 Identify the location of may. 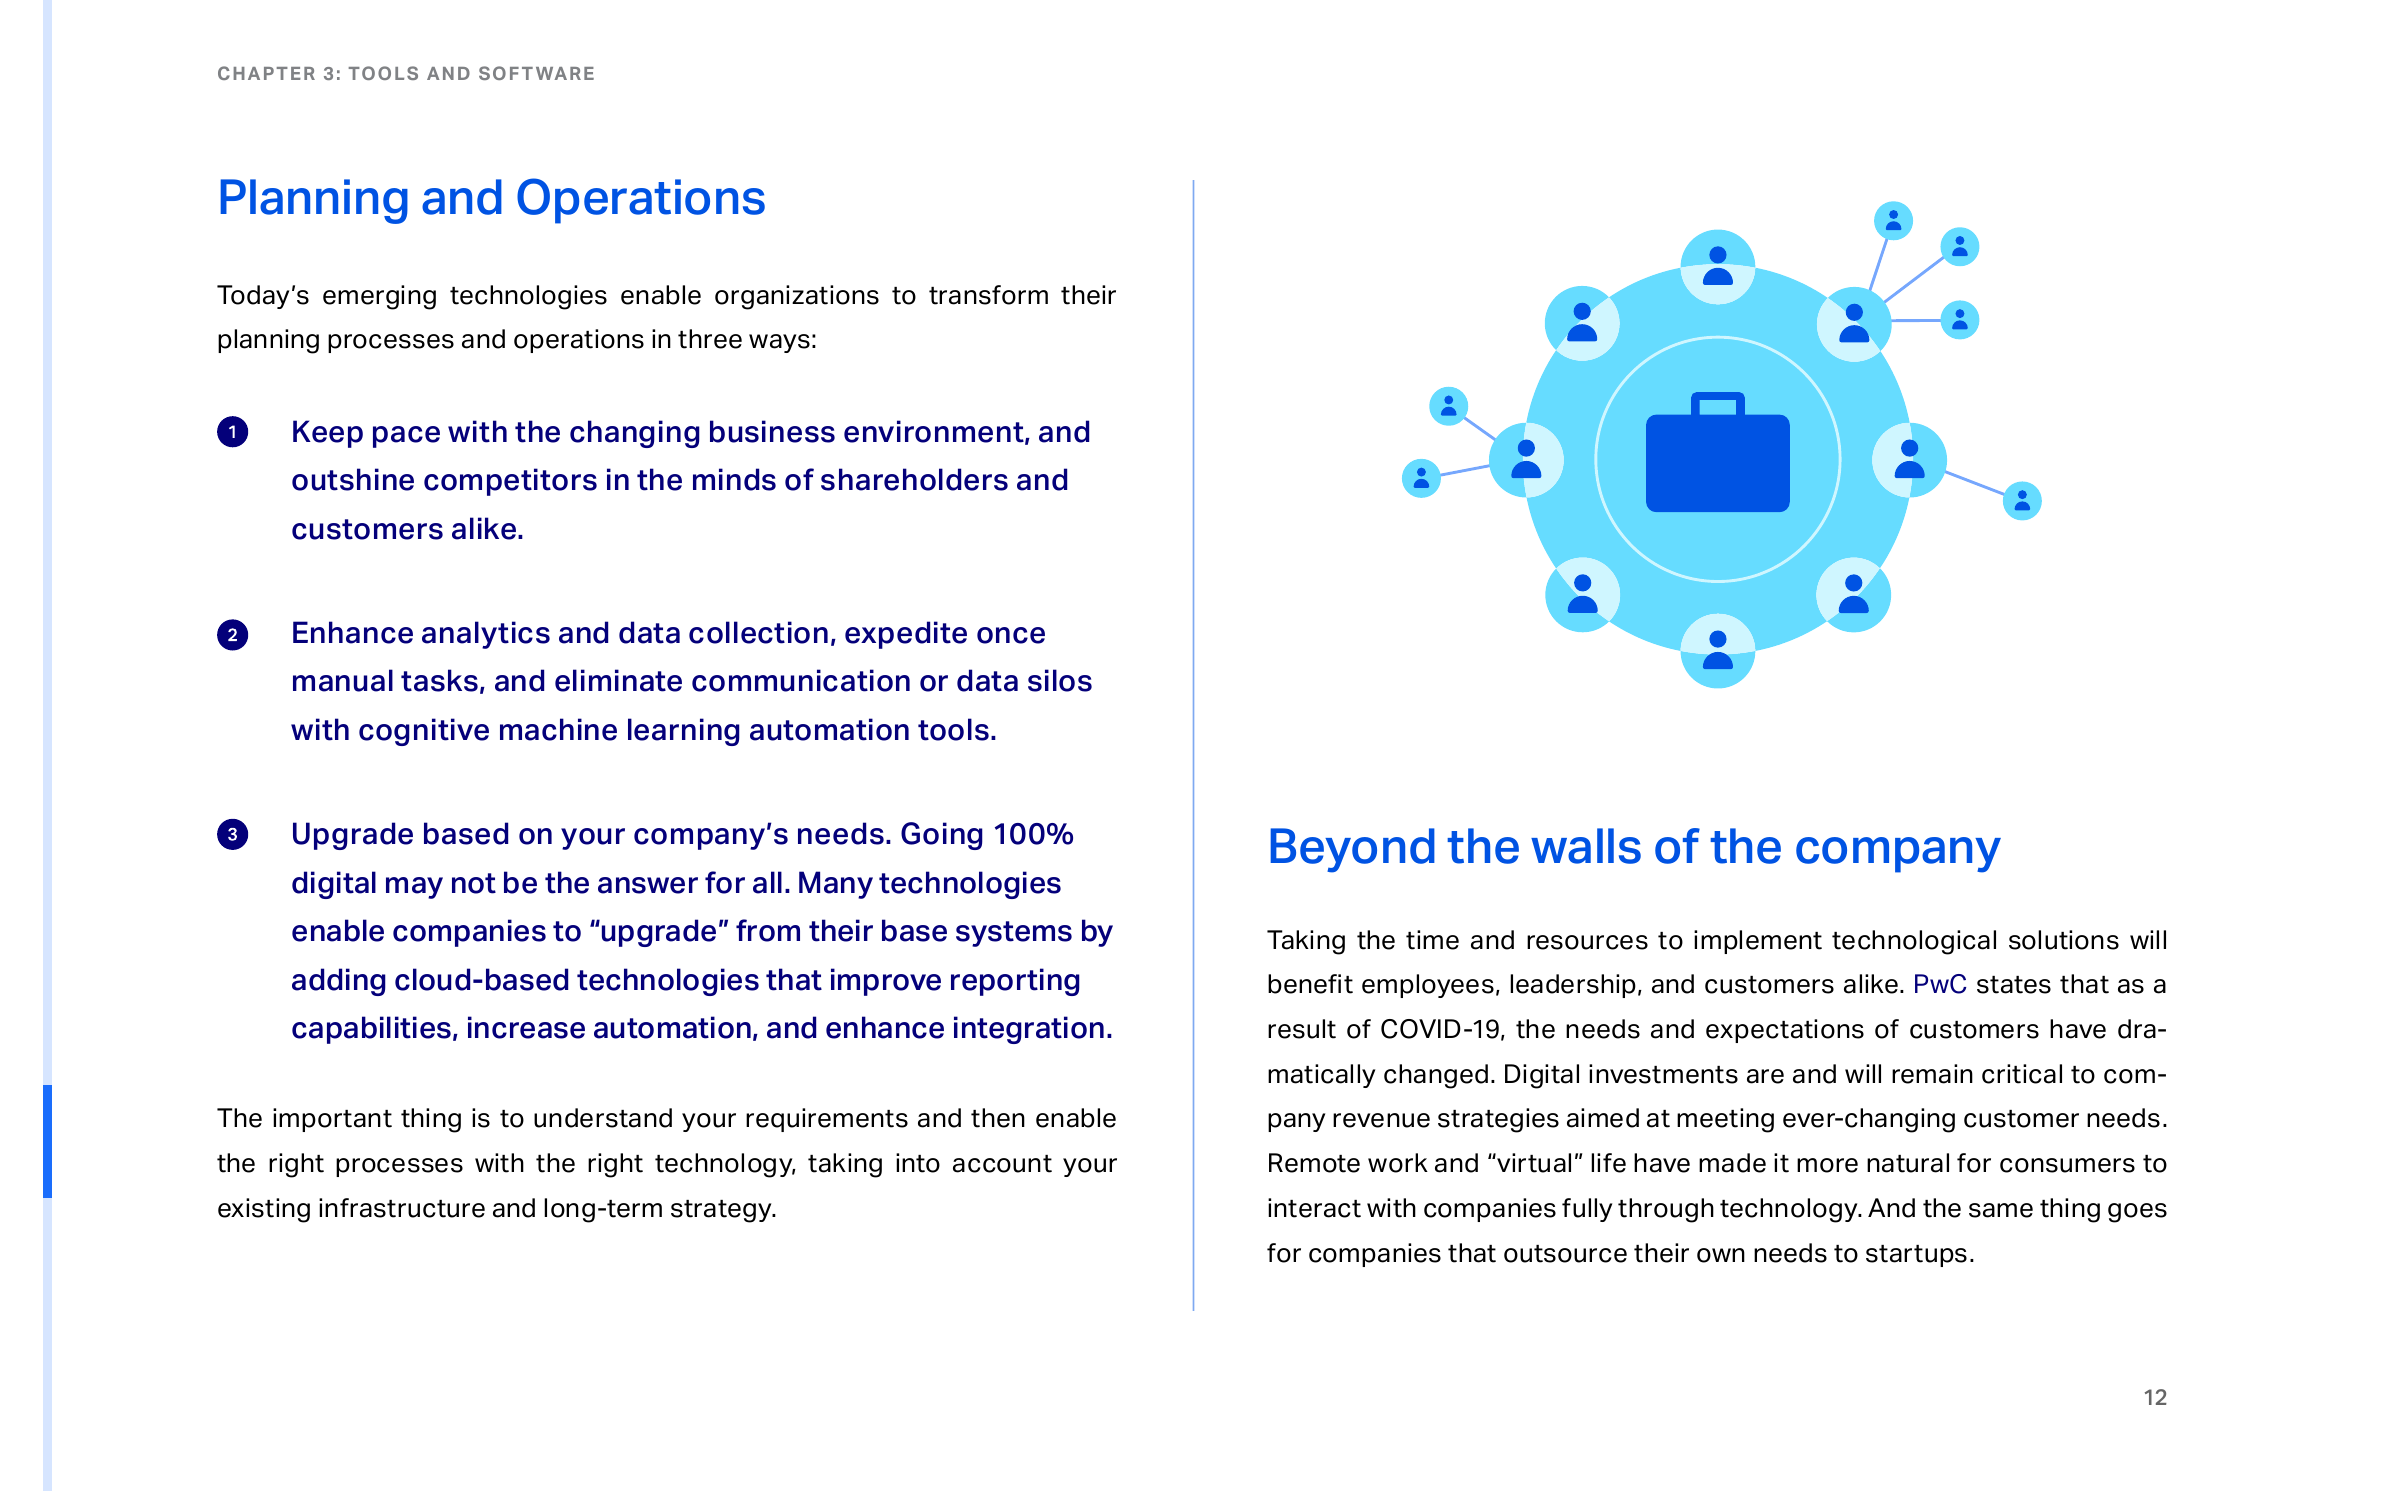
(414, 888).
